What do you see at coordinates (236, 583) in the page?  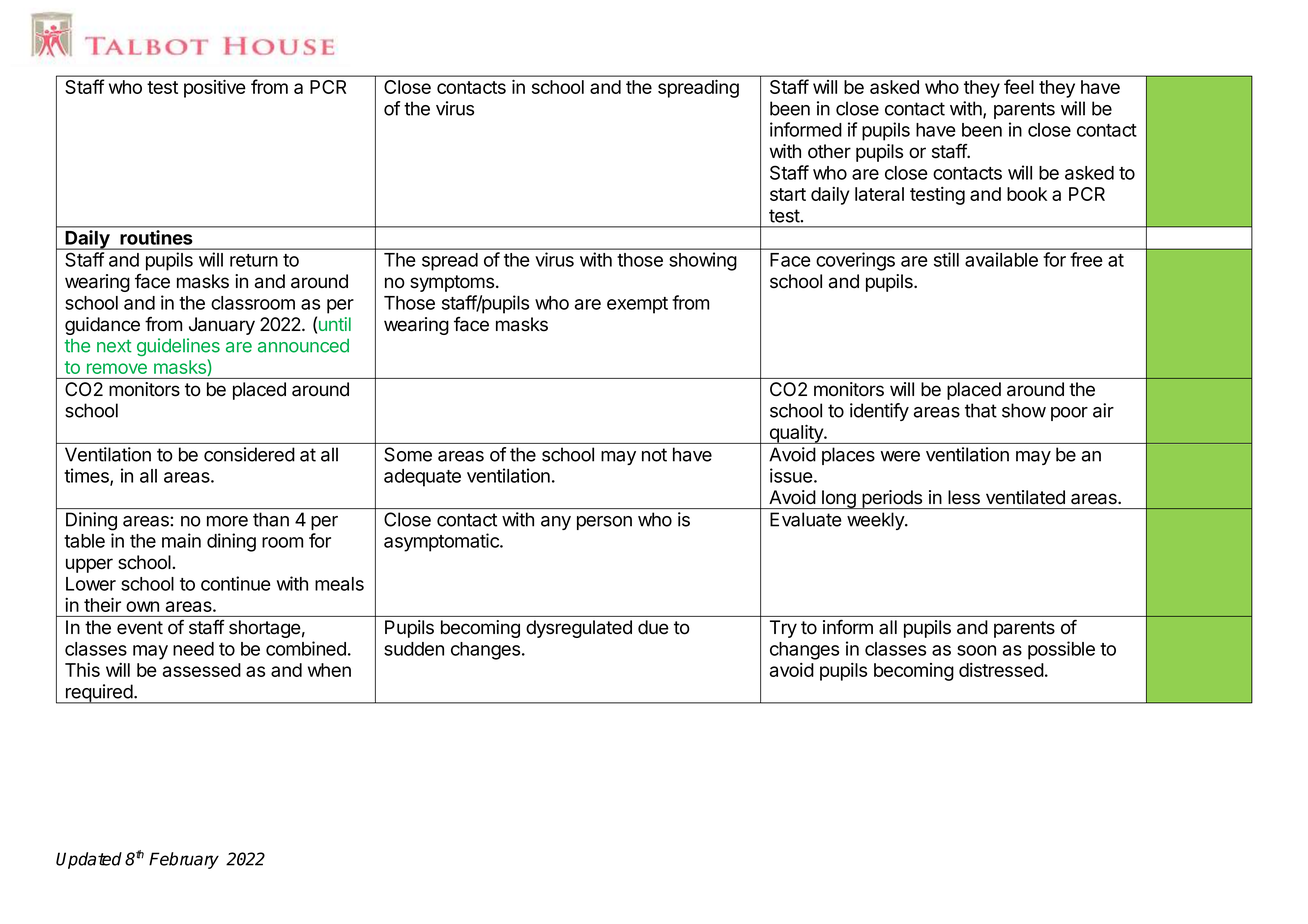 I see `continue` at bounding box center [236, 583].
